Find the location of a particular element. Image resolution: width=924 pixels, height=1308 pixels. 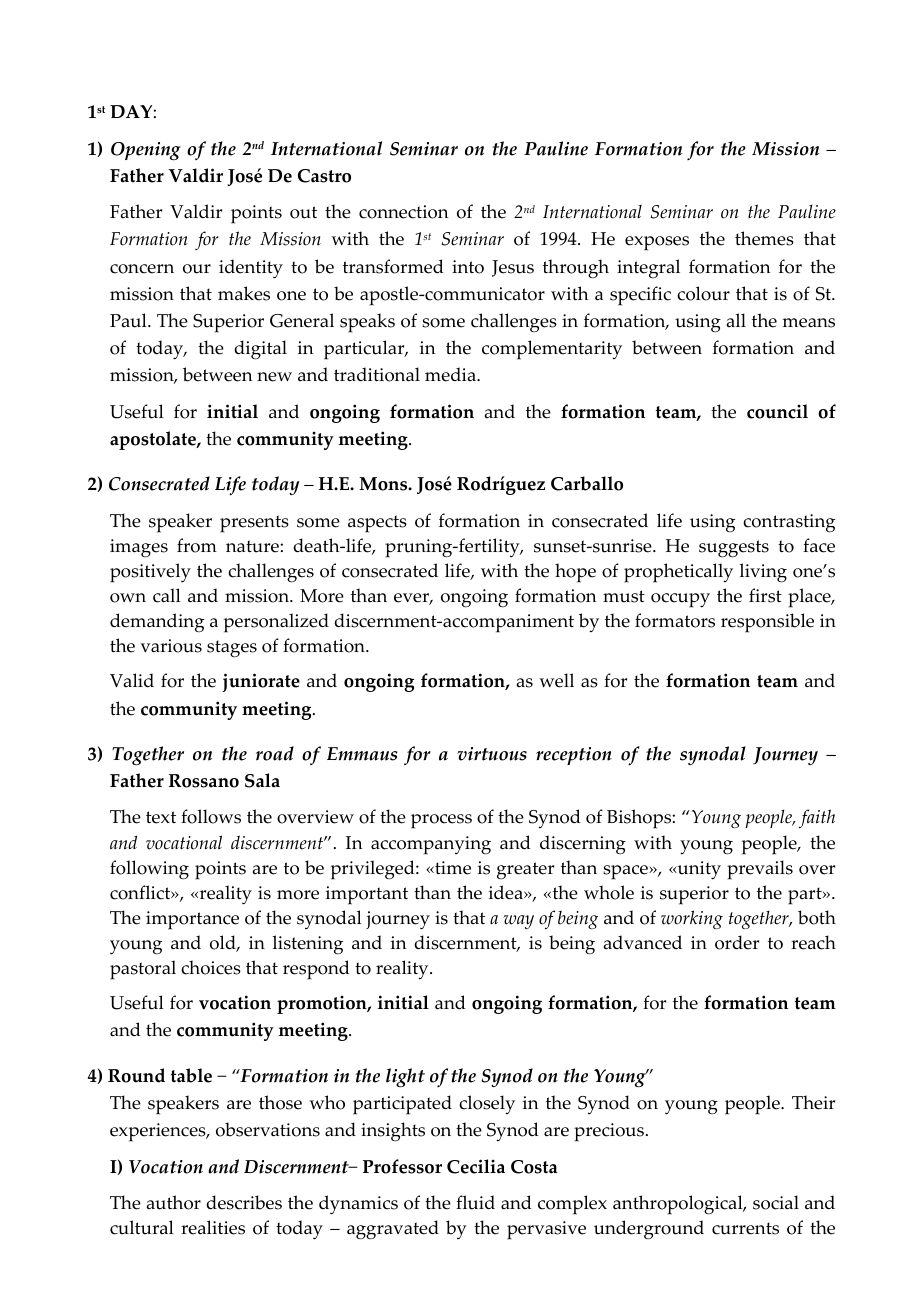

new is located at coordinates (274, 377).
